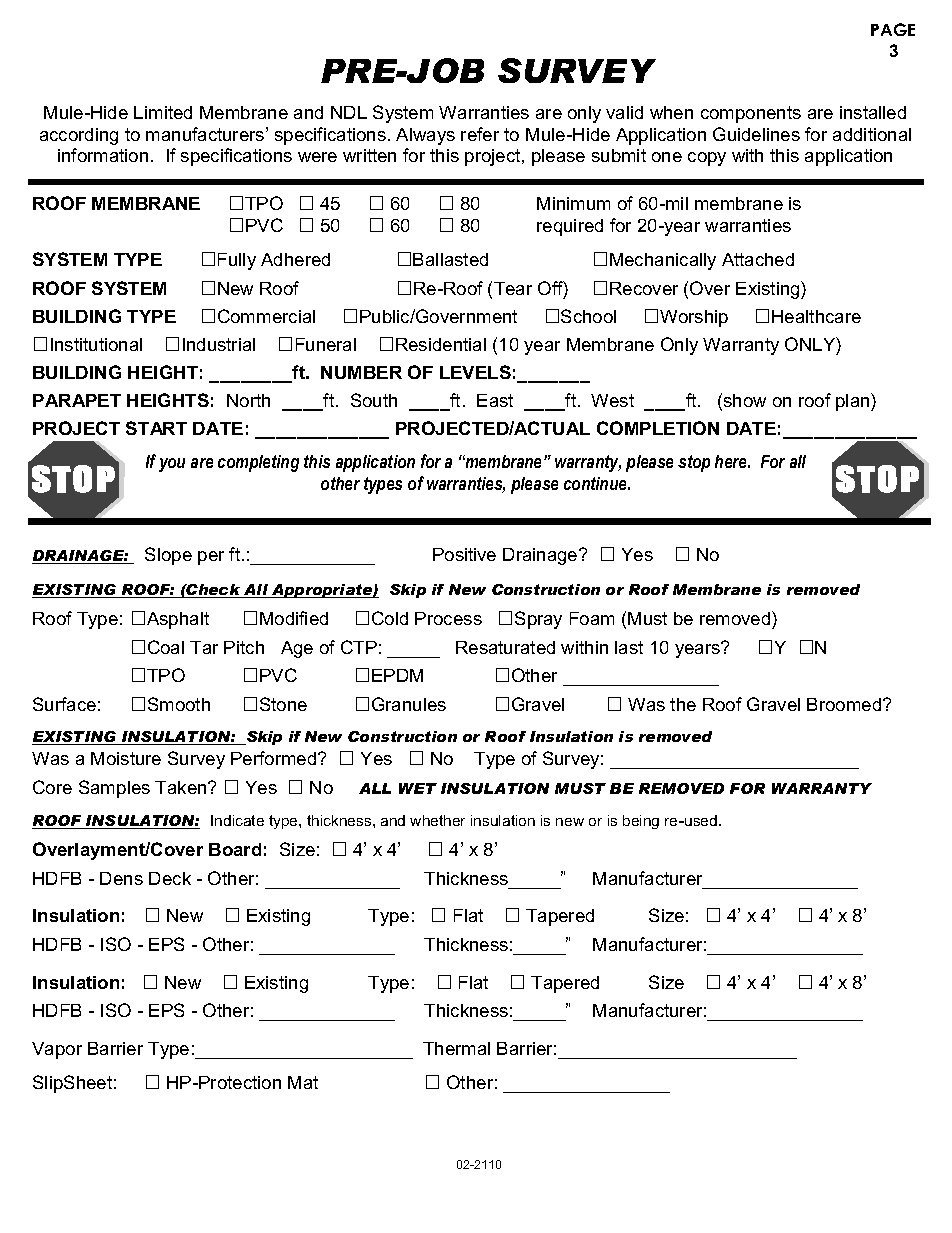  Describe the element at coordinates (745, 400) in the screenshot. I see `show` at that location.
